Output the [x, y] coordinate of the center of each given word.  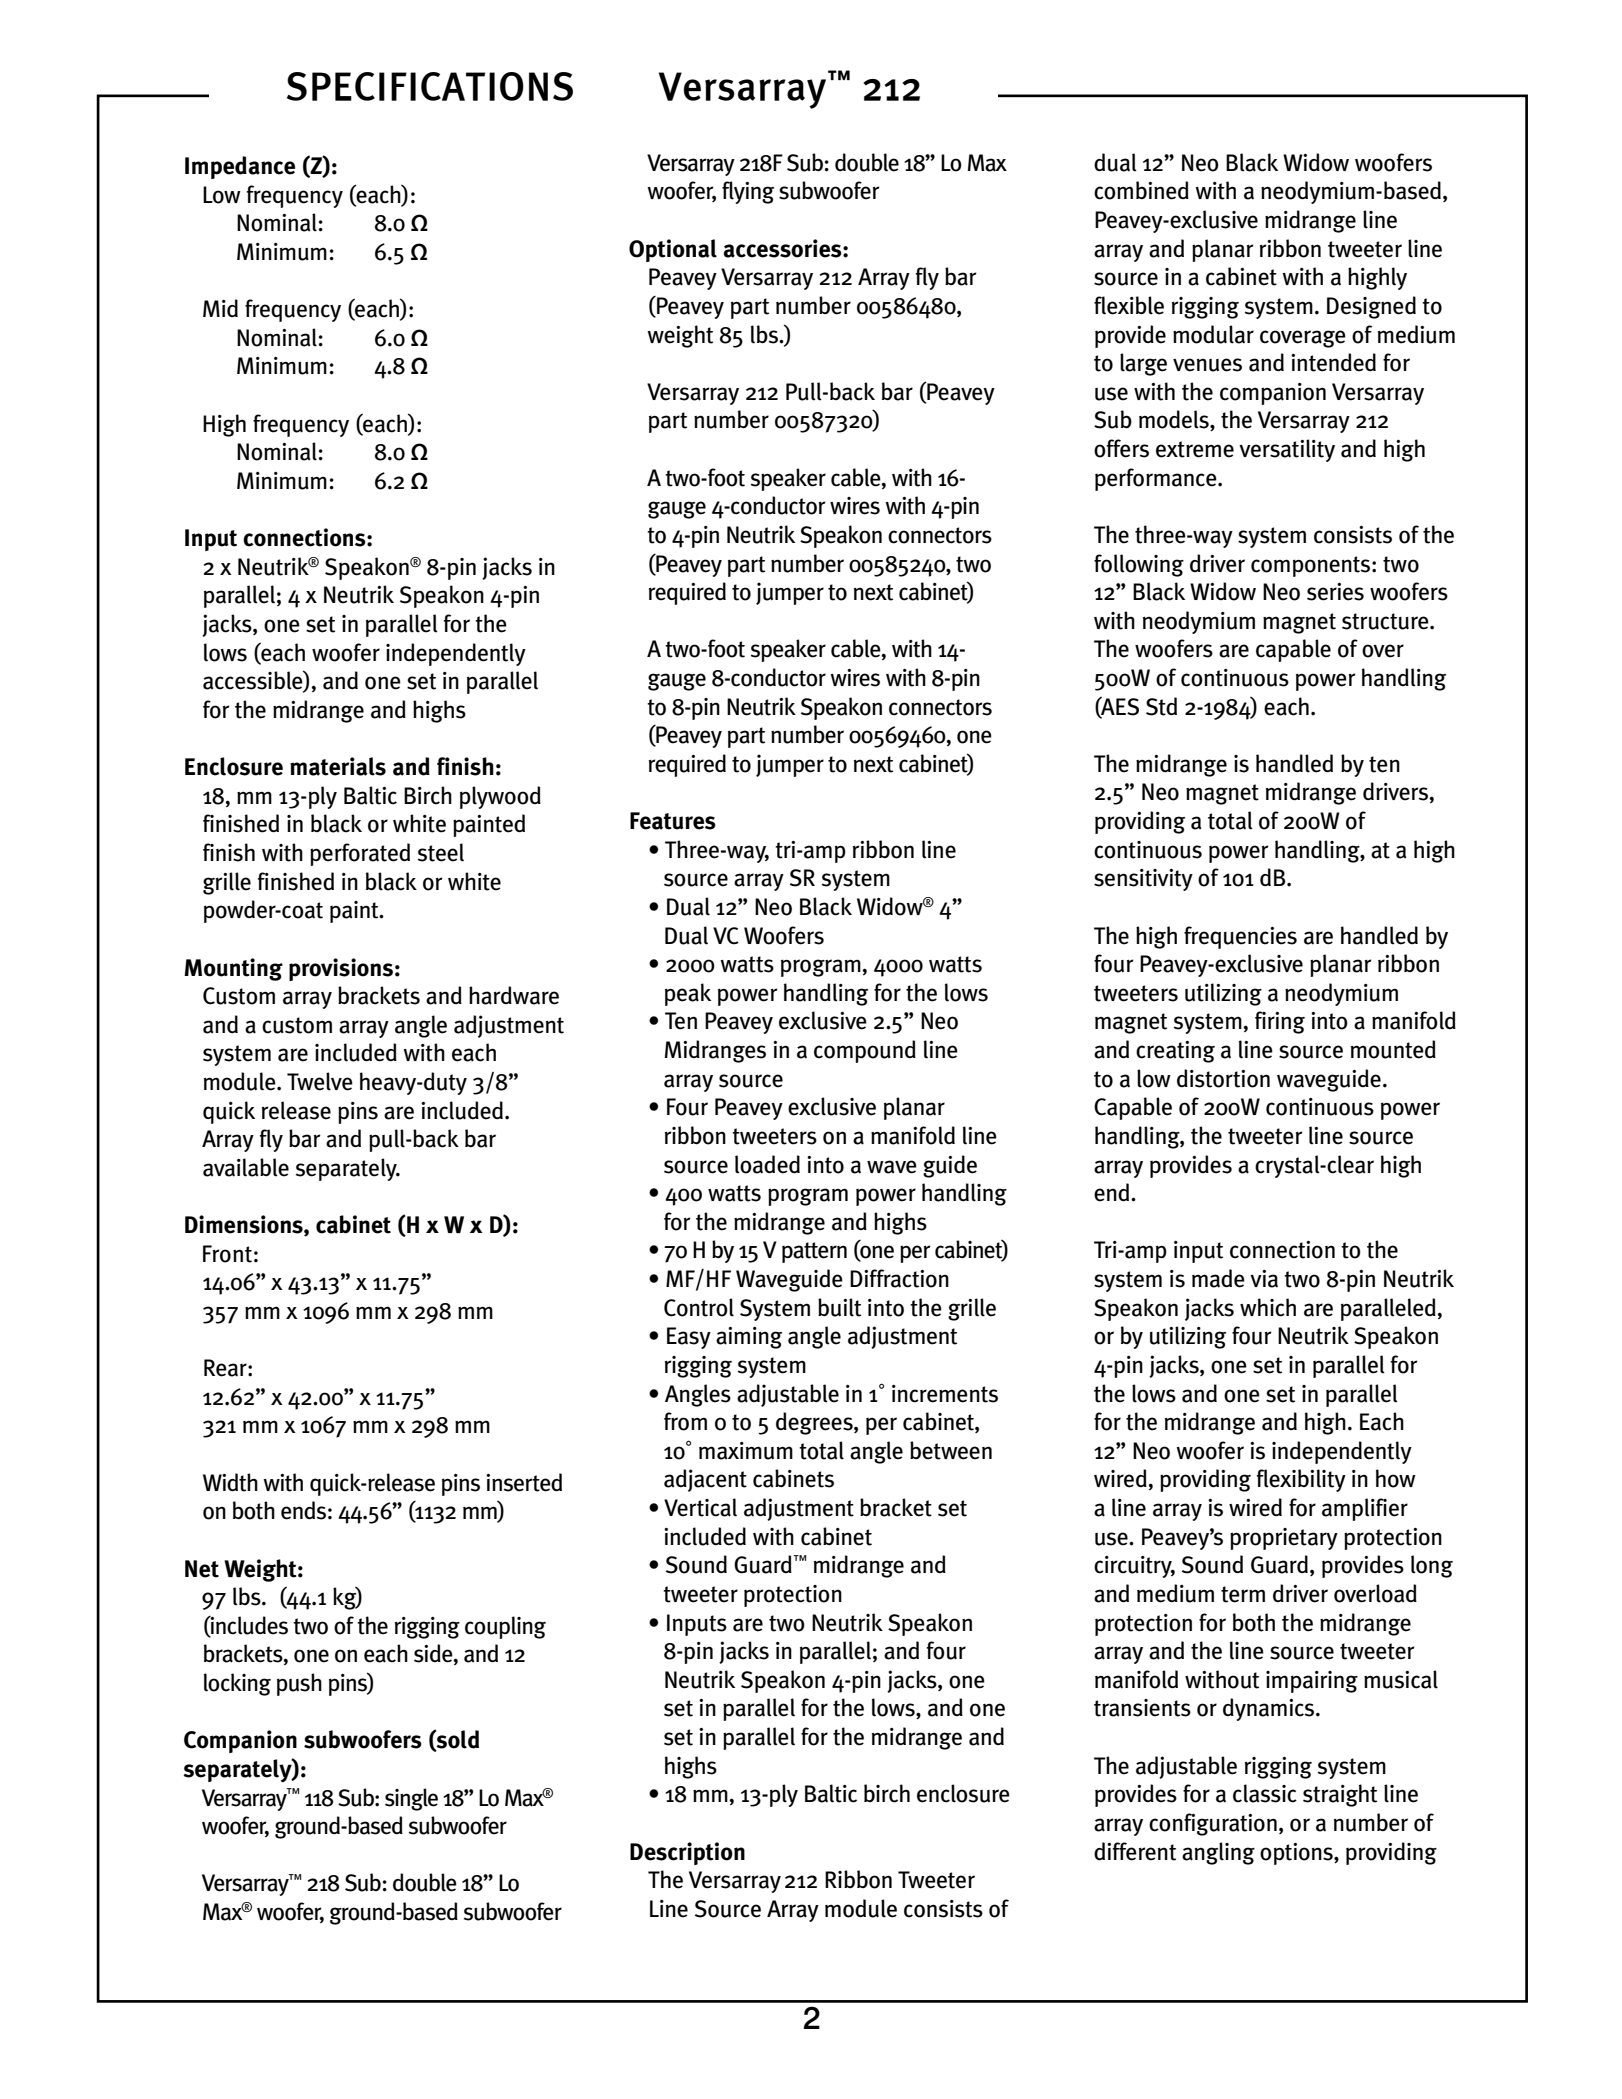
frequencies [1240, 937]
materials [338, 766]
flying [748, 192]
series [1335, 592]
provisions [341, 969]
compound [865, 1051]
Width [230, 1482]
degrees [815, 1423]
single [411, 1799]
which [1268, 1307]
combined [1141, 190]
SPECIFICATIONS [430, 86]
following [1139, 565]
